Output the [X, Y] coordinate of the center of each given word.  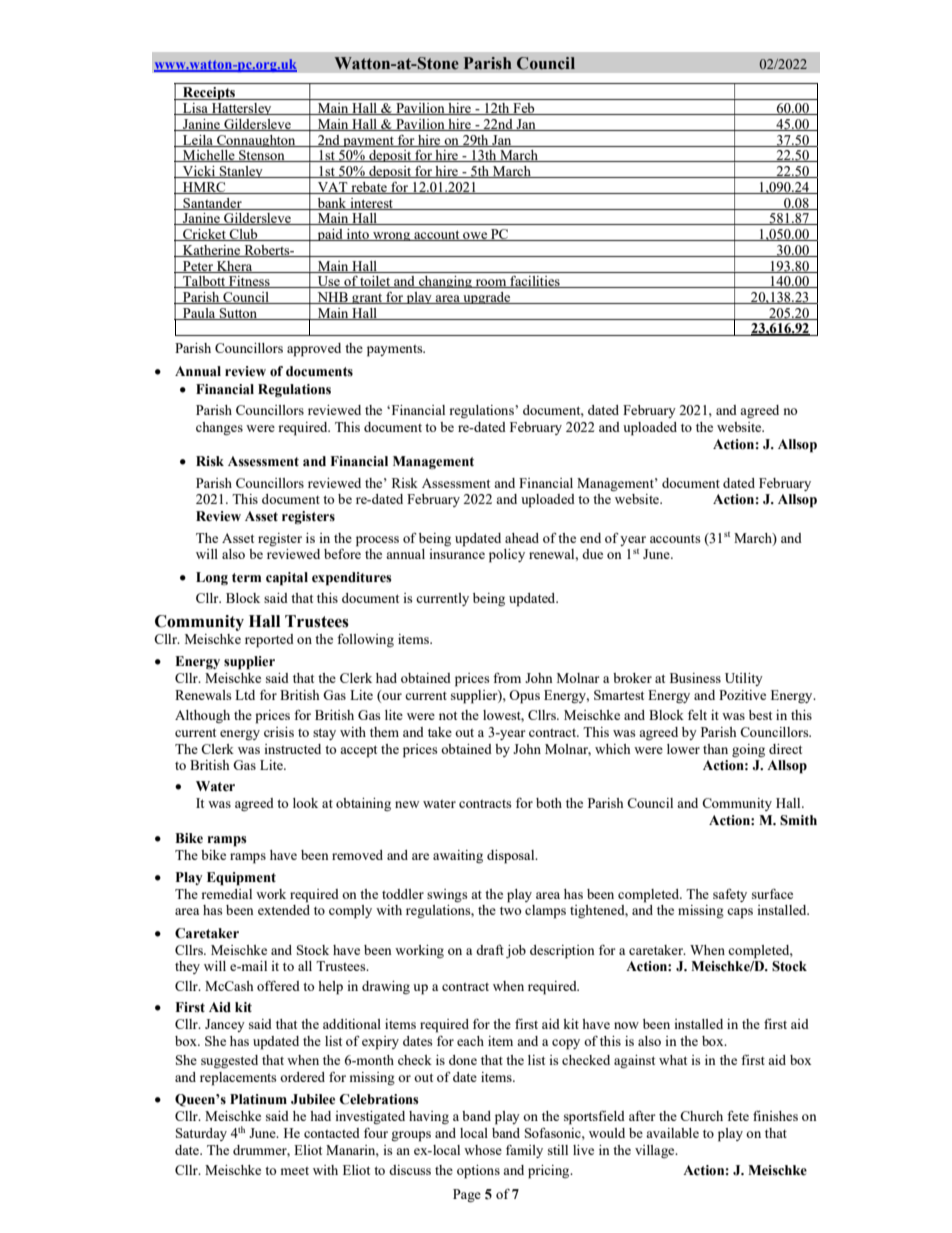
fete [738, 1115]
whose [483, 1150]
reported [269, 641]
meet [294, 1171]
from [507, 677]
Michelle [209, 156]
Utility [744, 679]
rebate [369, 188]
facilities [535, 282]
